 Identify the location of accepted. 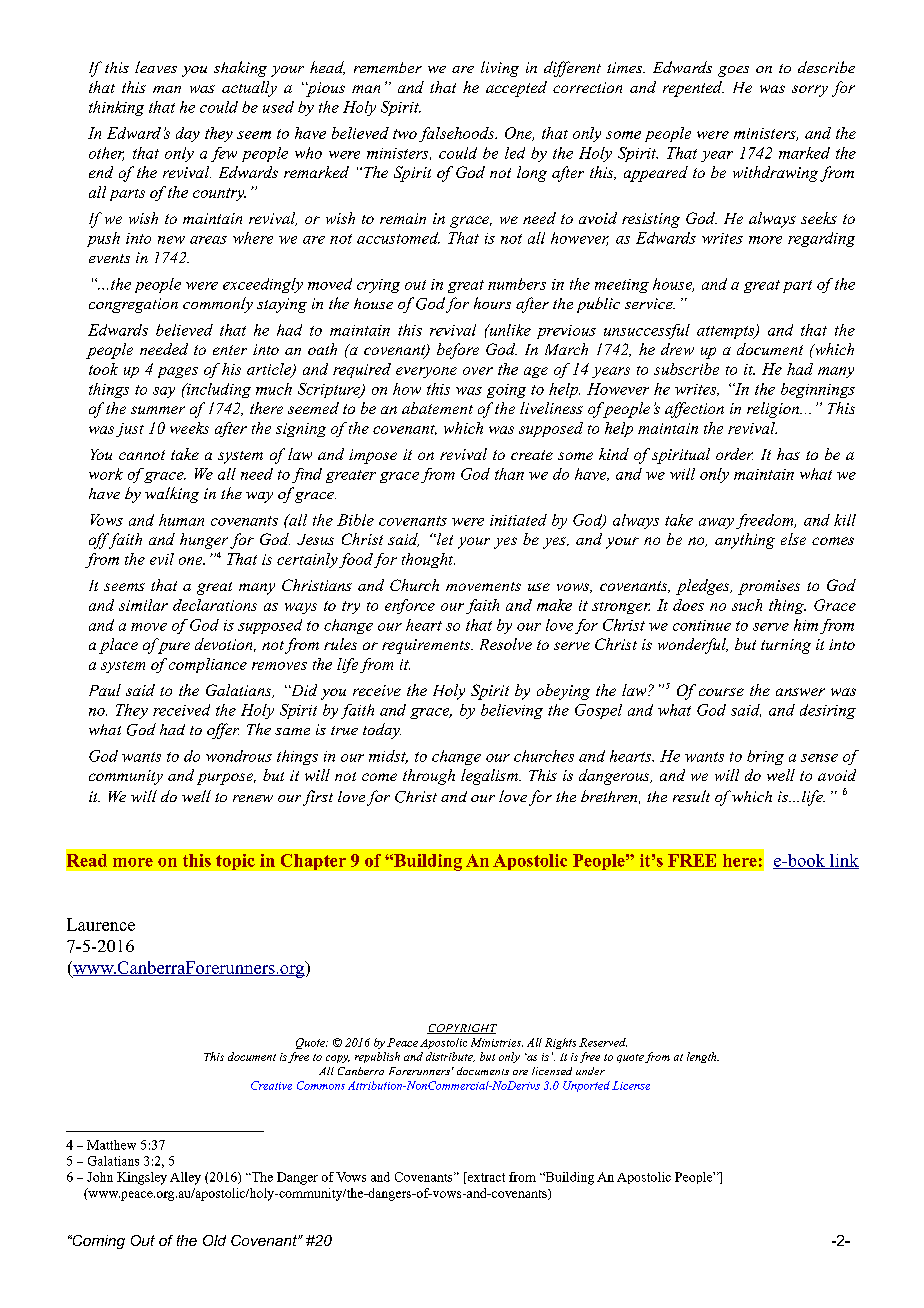
(516, 89).
